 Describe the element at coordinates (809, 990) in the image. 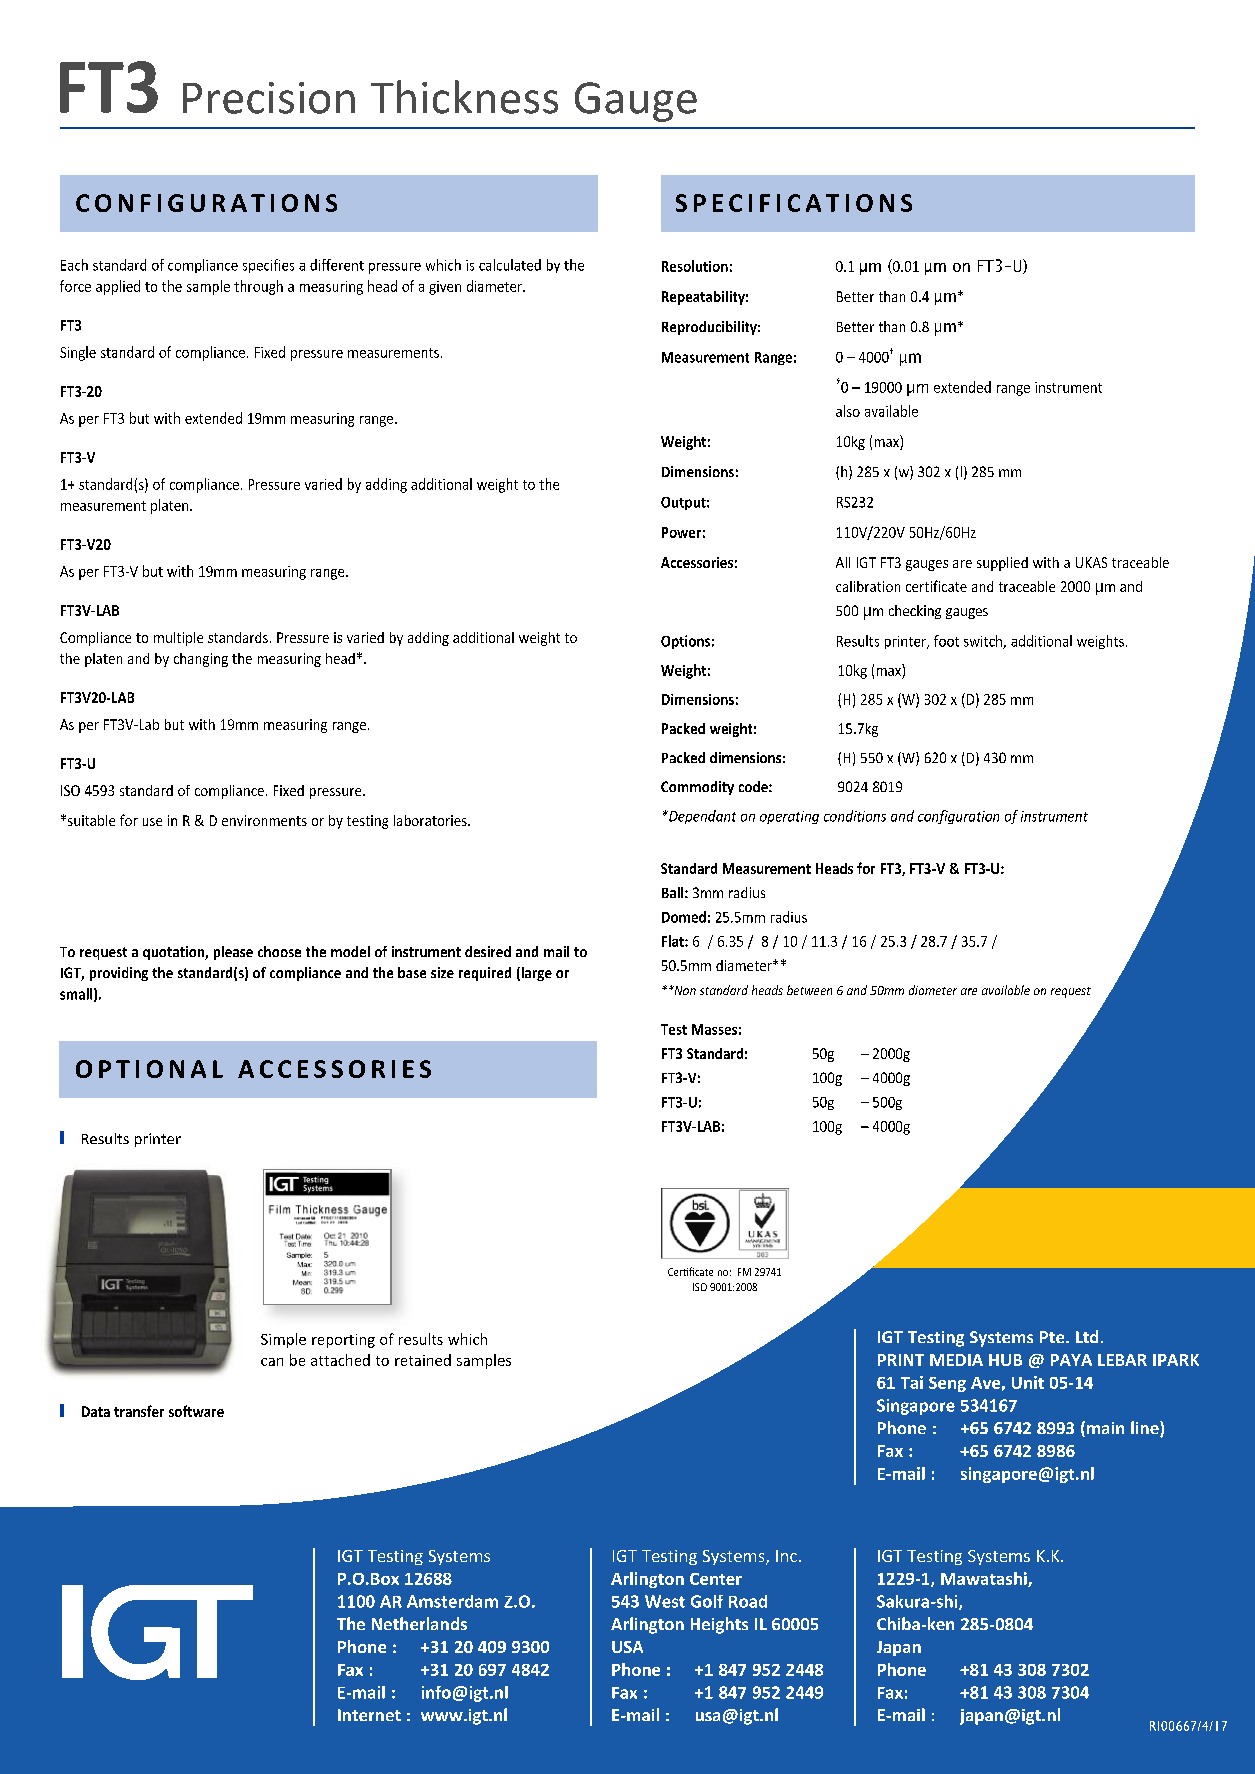

I see `between` at that location.
